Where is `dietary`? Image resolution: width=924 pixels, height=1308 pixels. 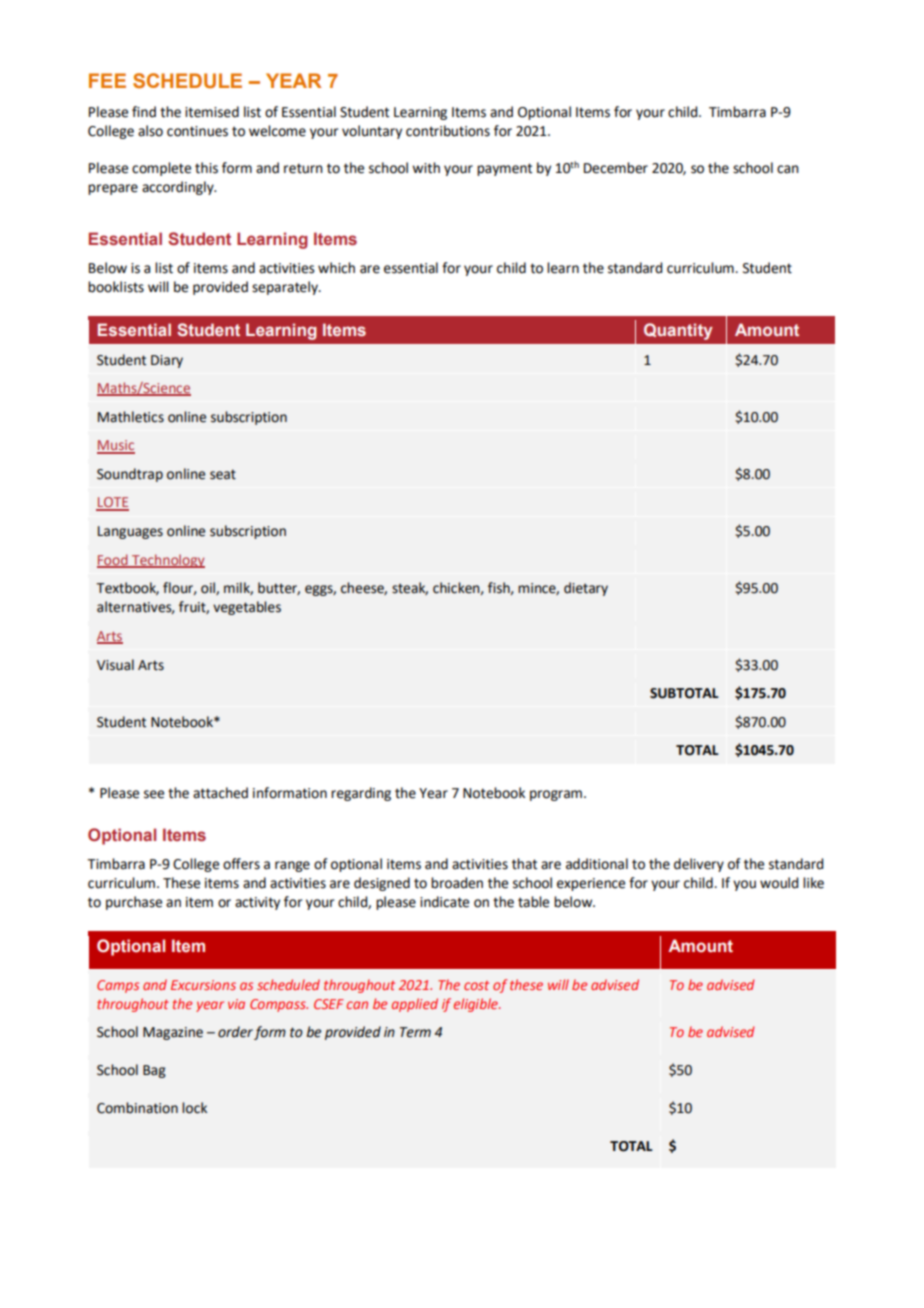 dietary is located at coordinates (586, 589).
